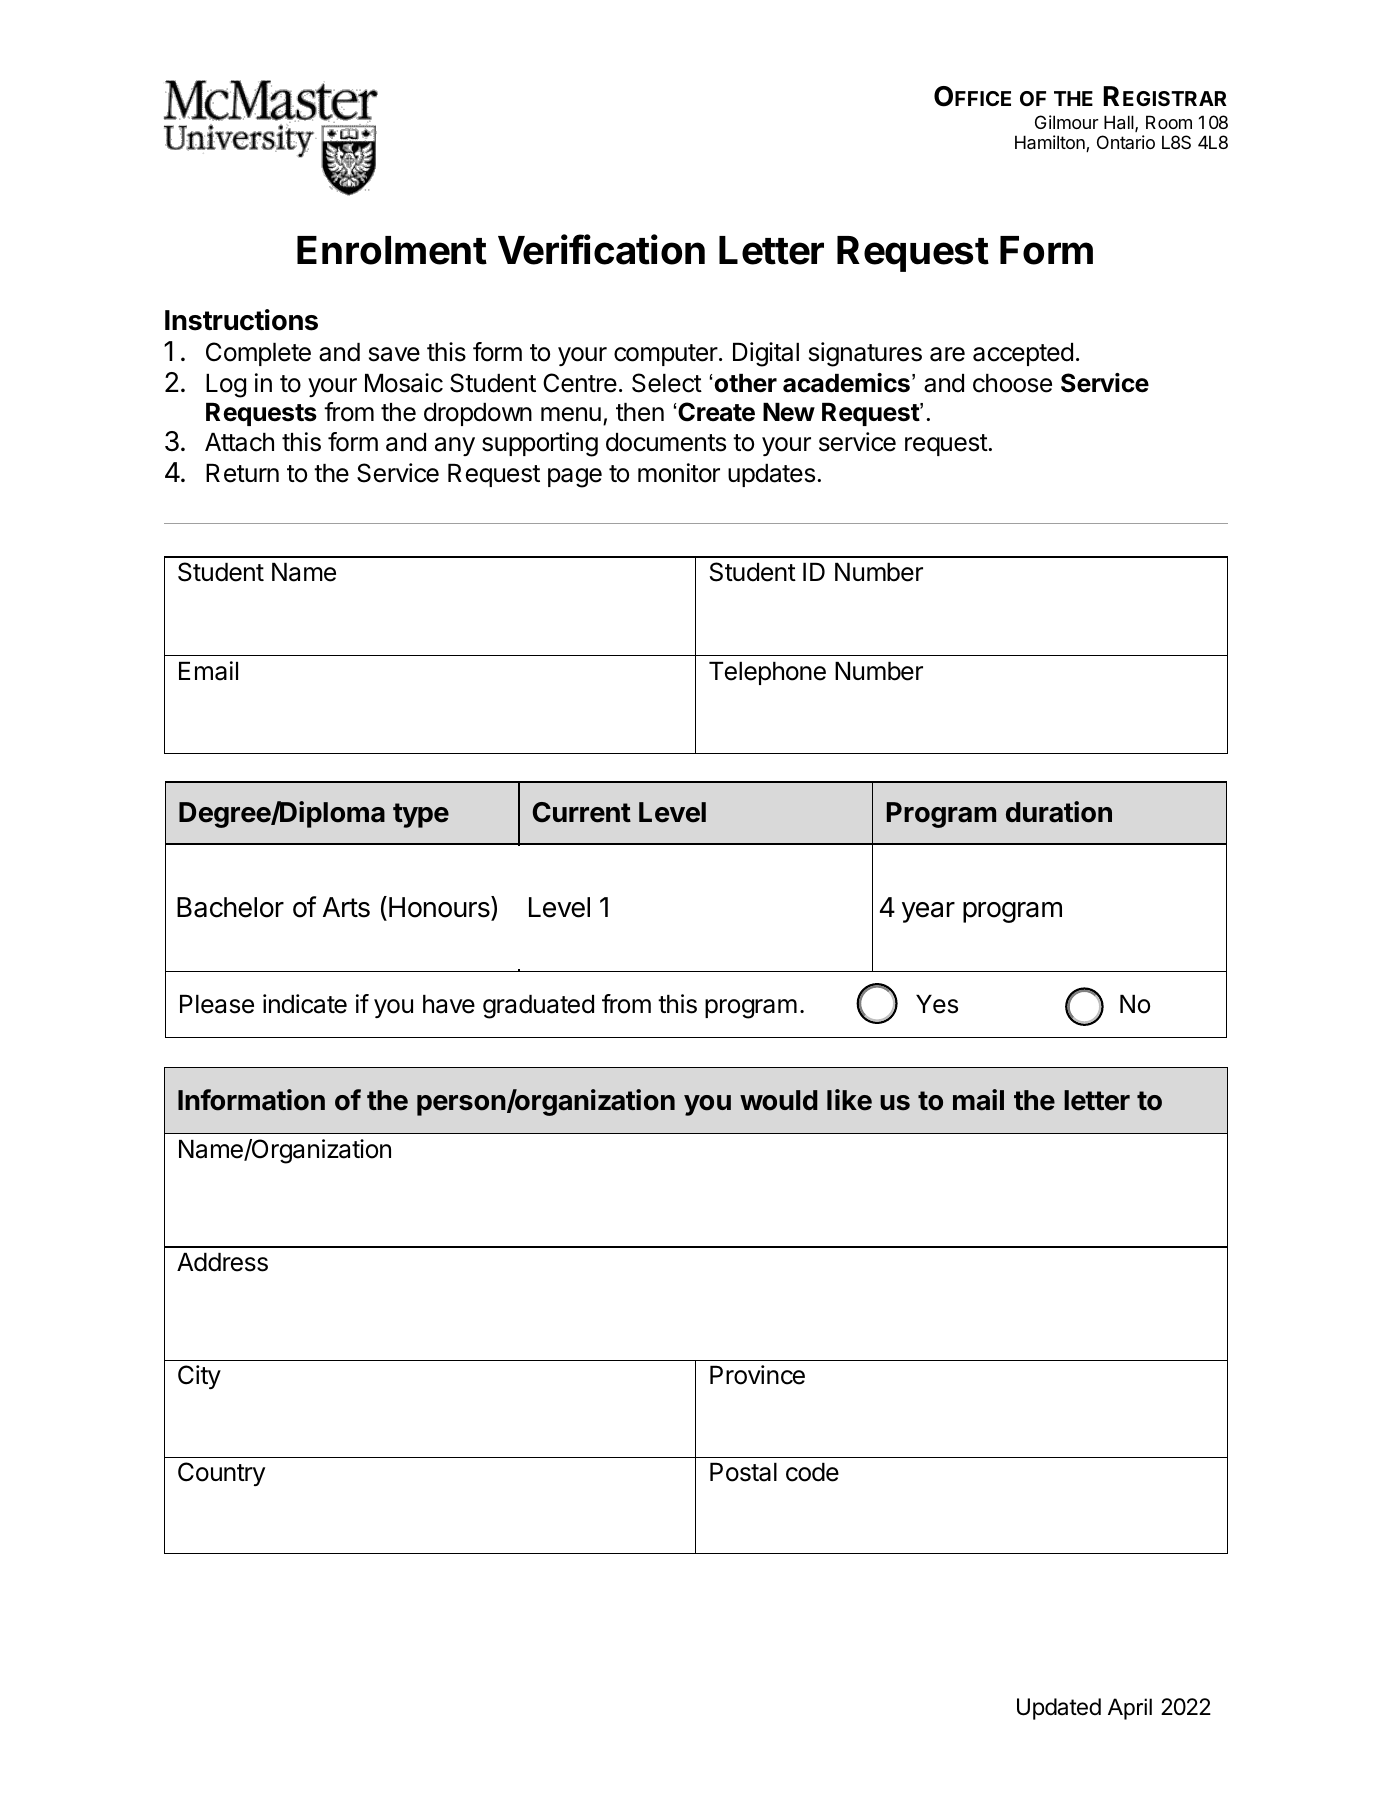  What do you see at coordinates (222, 1262) in the page?
I see `Address` at bounding box center [222, 1262].
